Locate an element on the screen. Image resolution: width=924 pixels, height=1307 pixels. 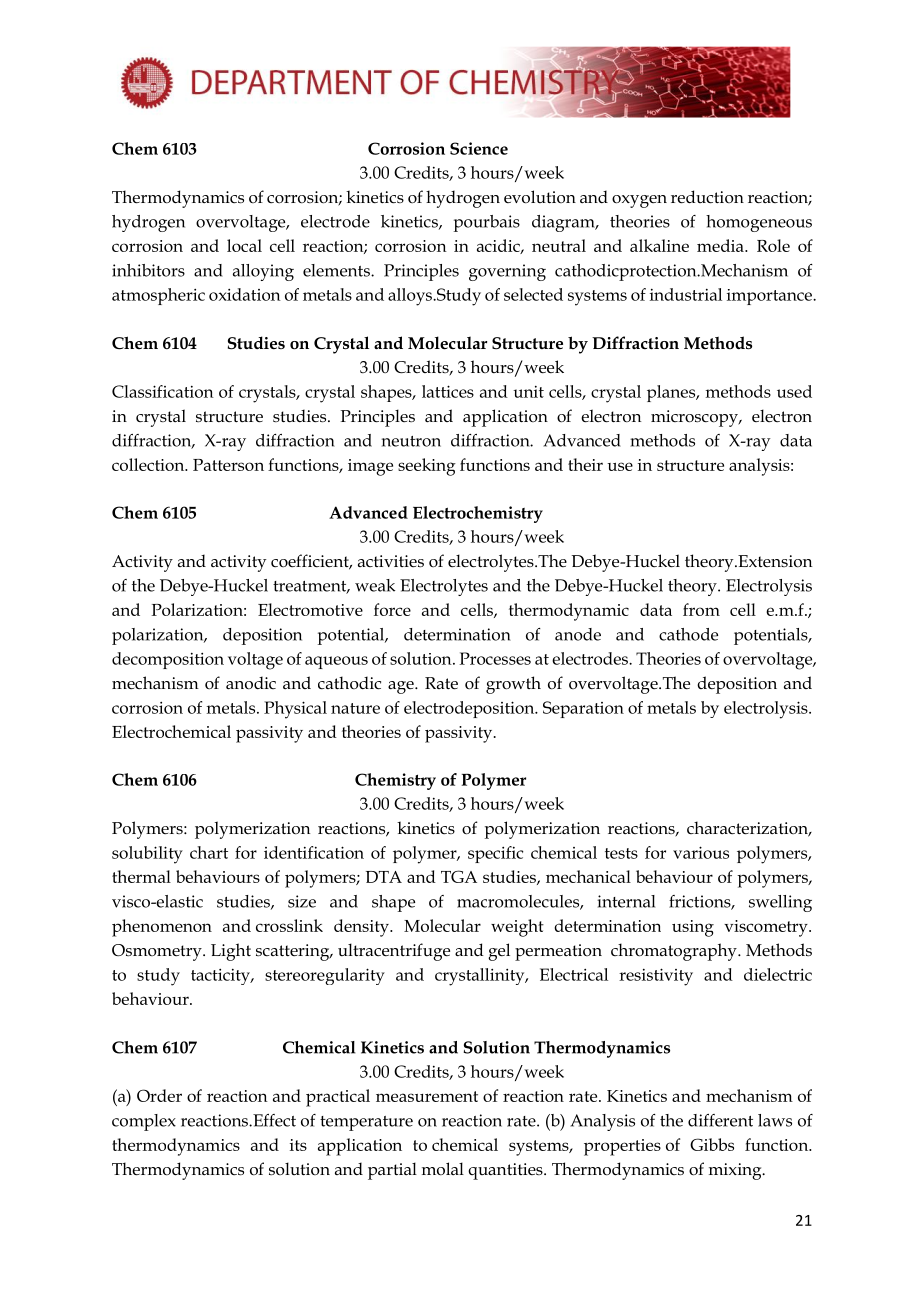
anodic is located at coordinates (251, 683).
